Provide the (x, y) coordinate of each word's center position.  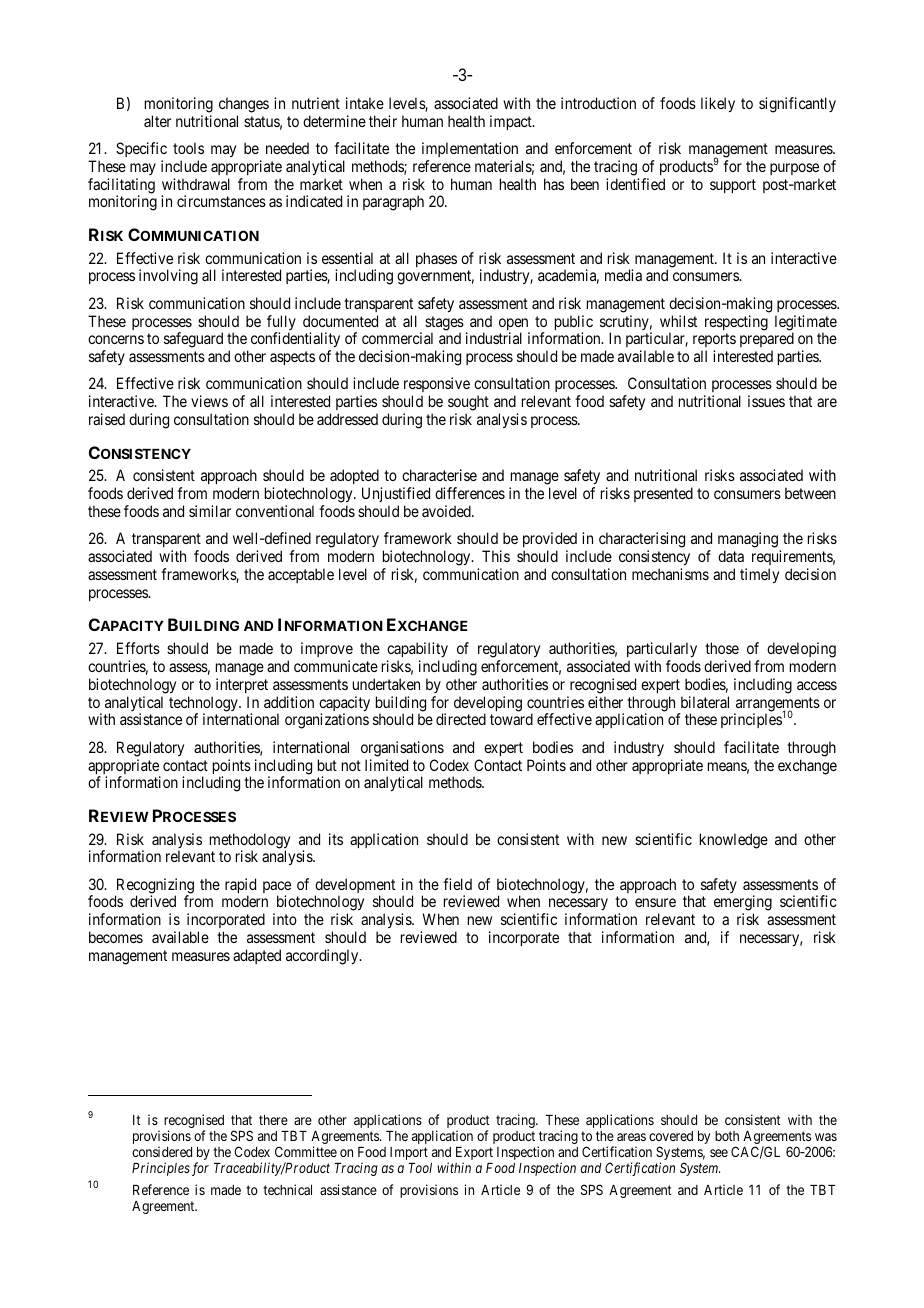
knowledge (734, 841)
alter (157, 121)
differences (470, 493)
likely (718, 104)
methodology (250, 842)
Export (474, 1155)
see (719, 1153)
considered (162, 1151)
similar (210, 511)
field (457, 884)
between (810, 493)
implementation (470, 149)
